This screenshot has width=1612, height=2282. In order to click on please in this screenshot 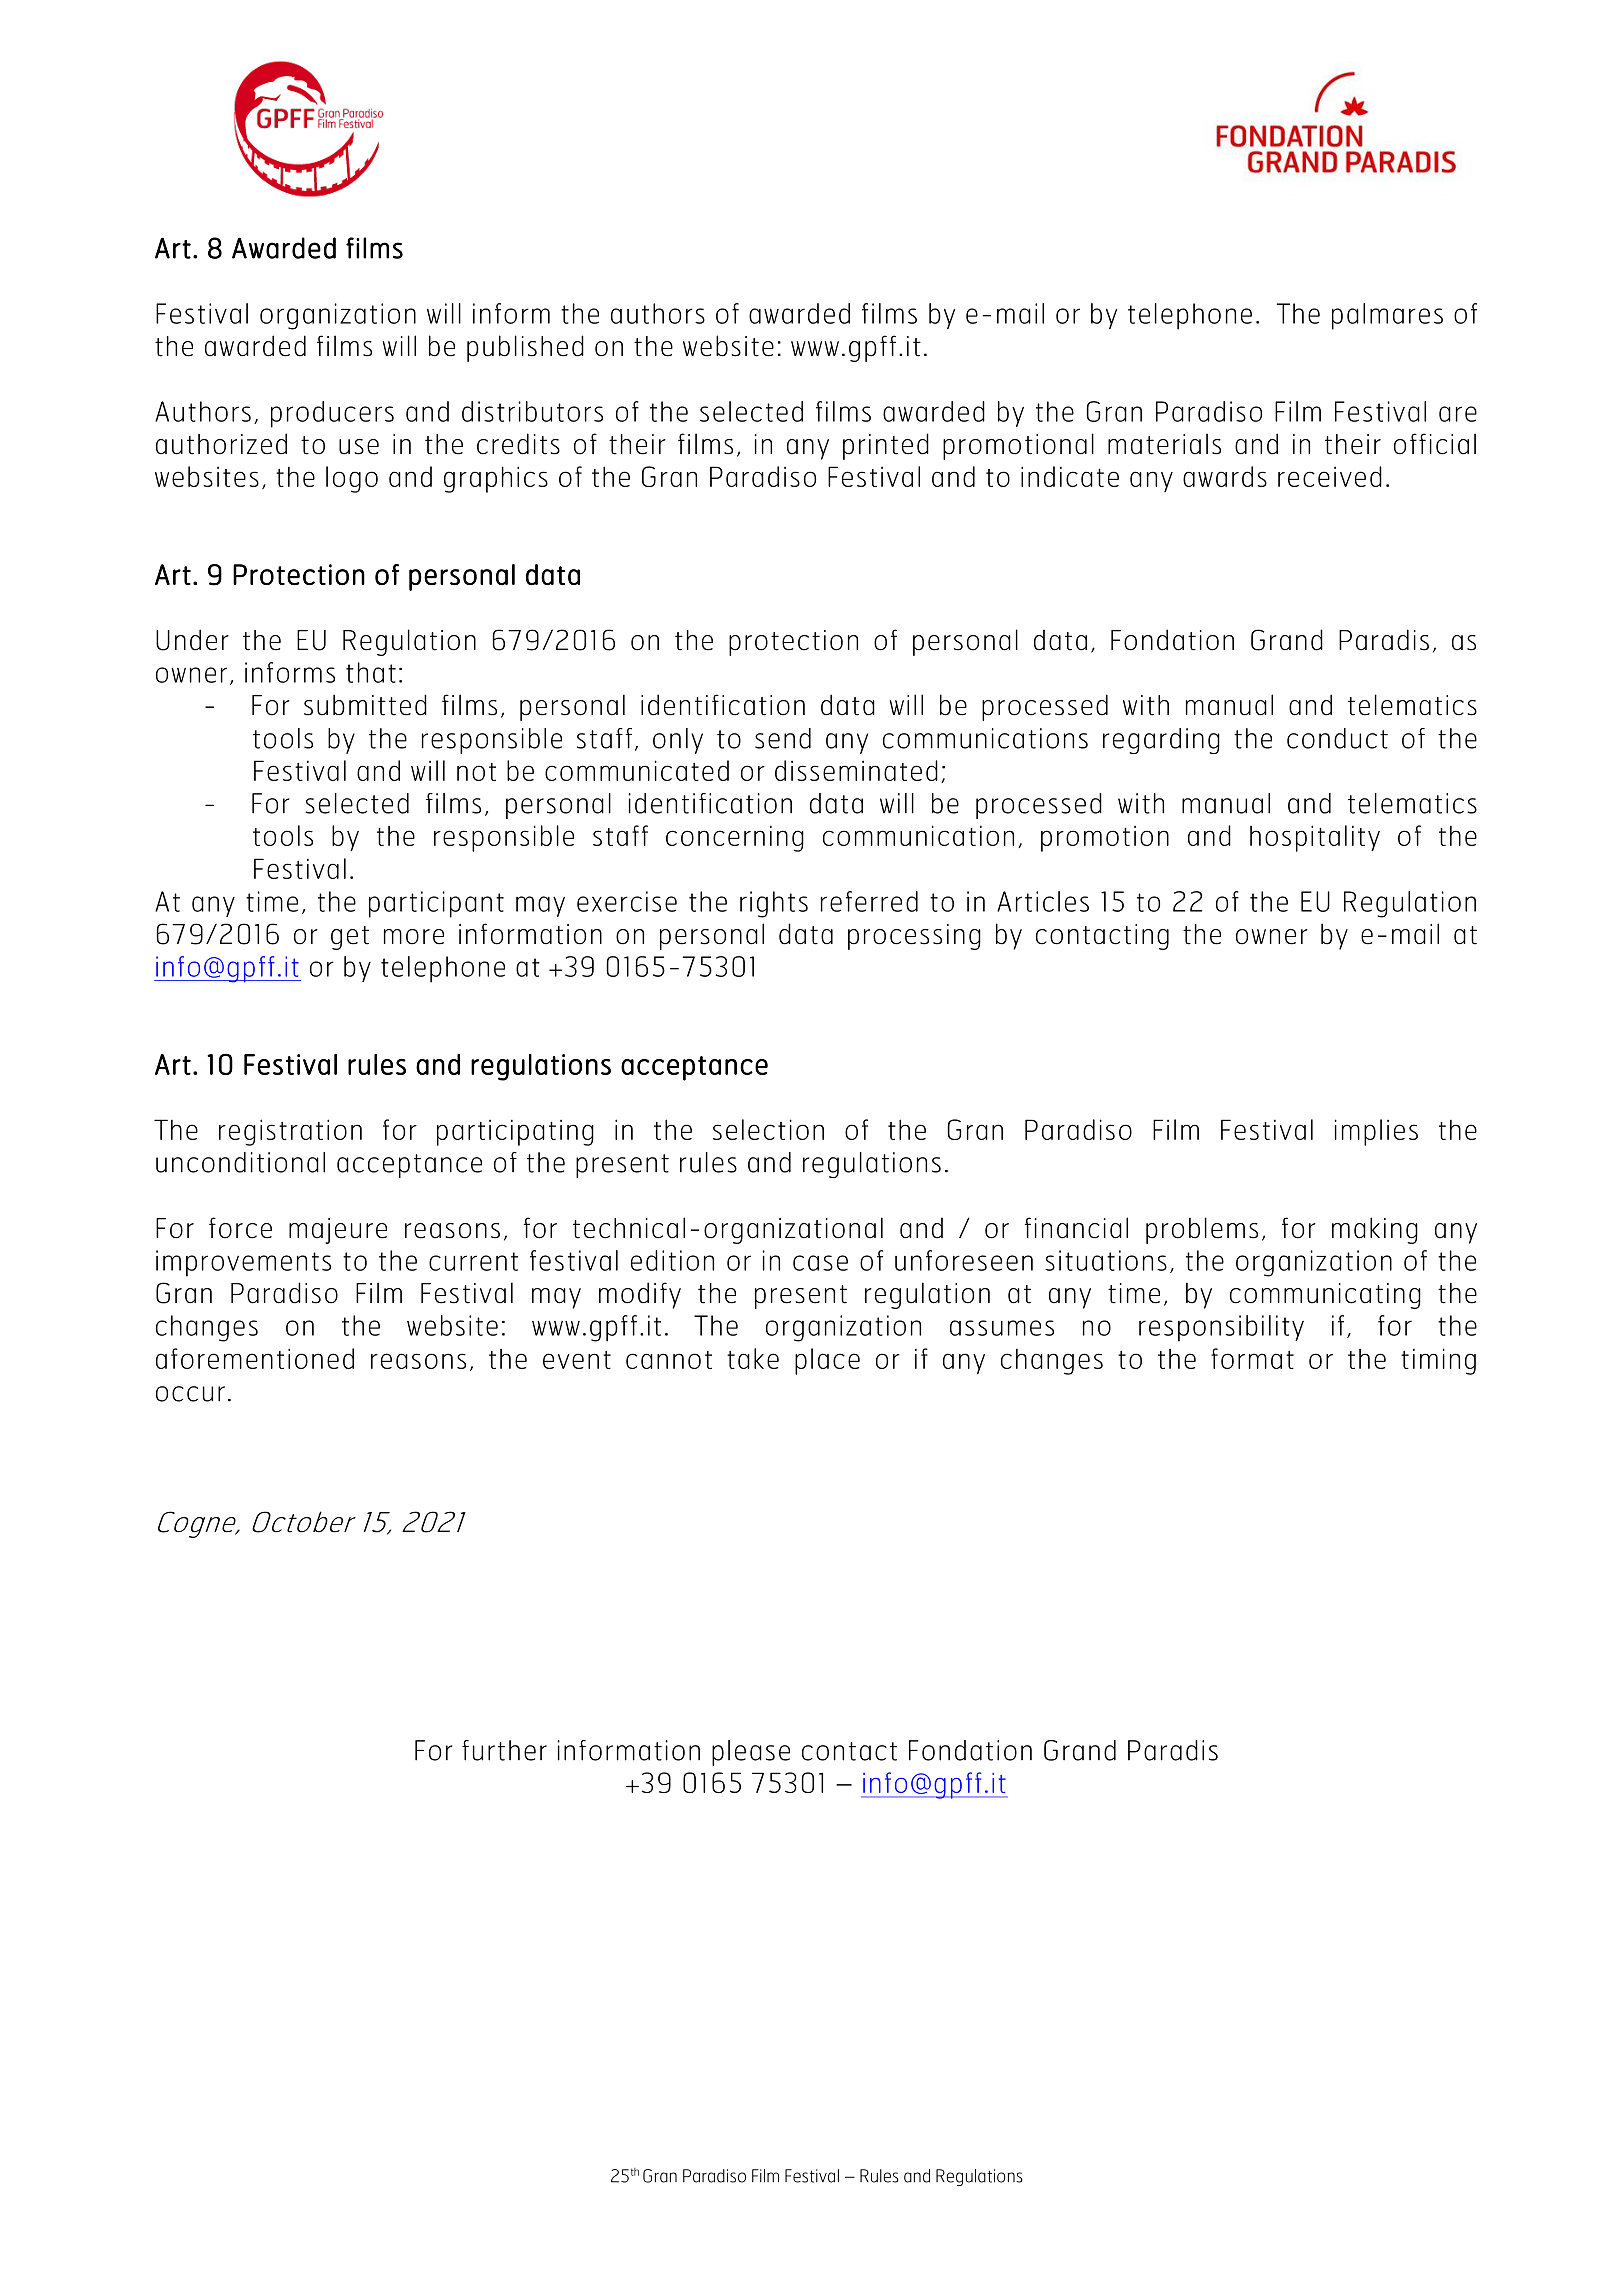, I will do `click(751, 1753)`.
